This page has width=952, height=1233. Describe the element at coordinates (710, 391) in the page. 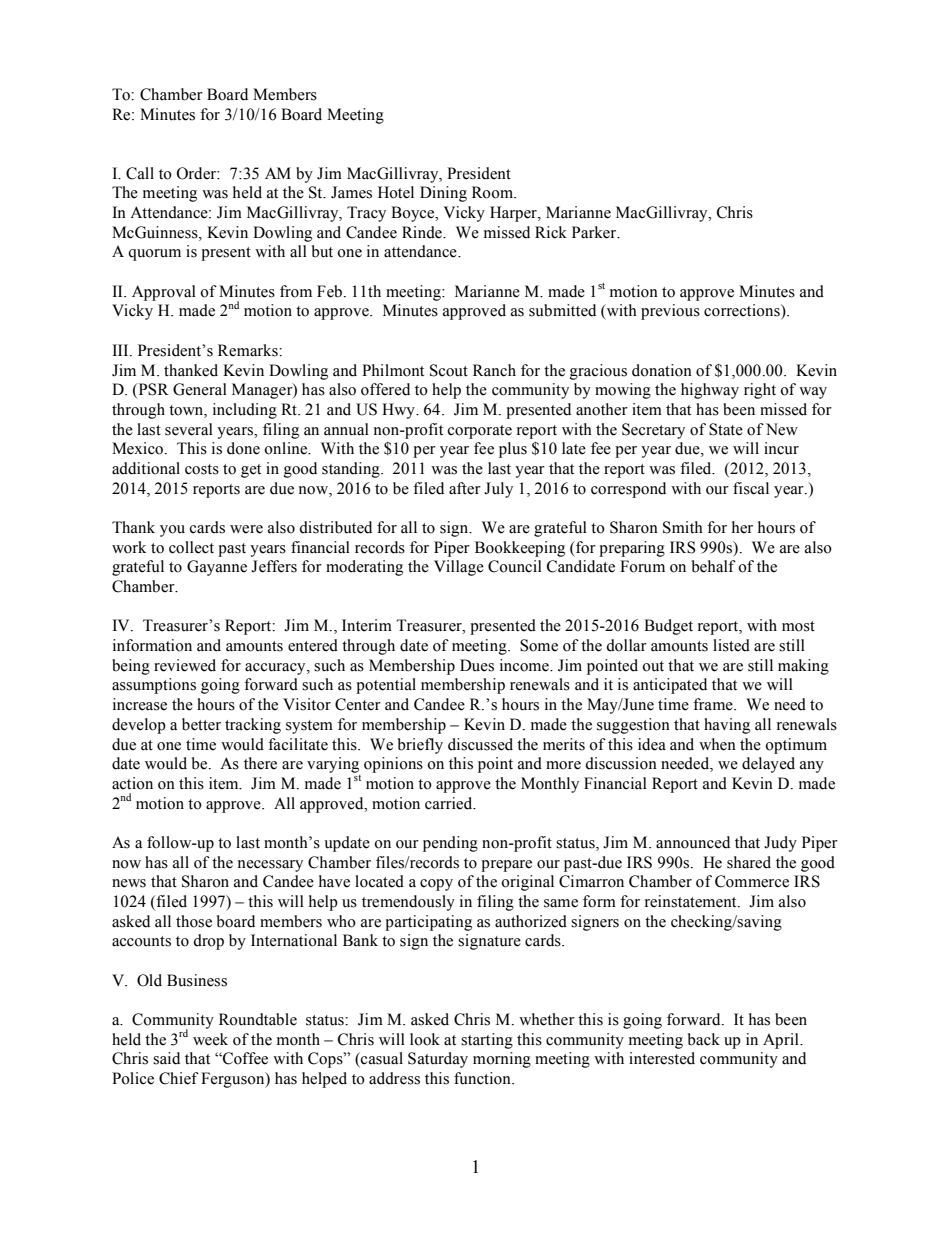

I see `highway` at that location.
